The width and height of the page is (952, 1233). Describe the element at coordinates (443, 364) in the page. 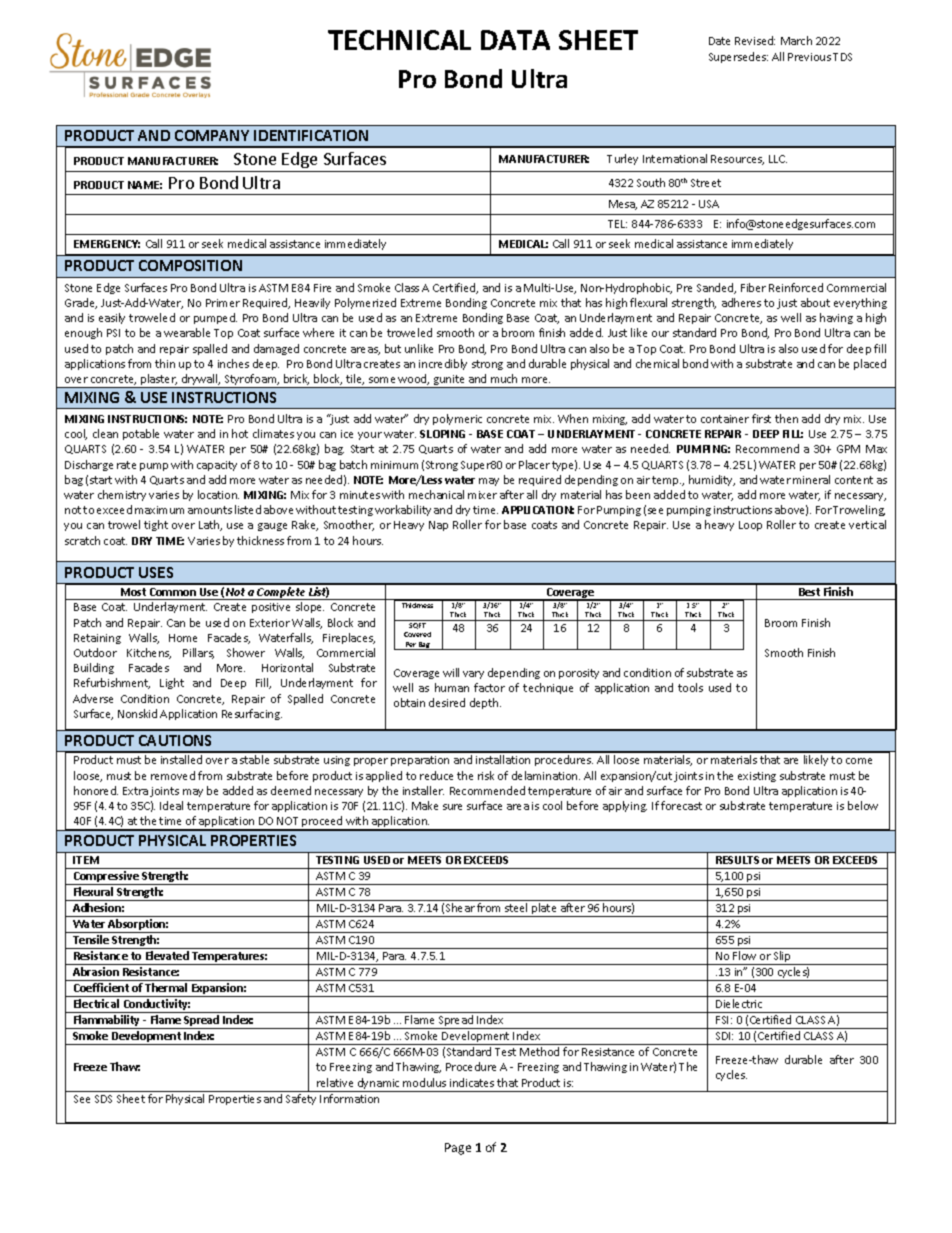

I see `incredibly` at that location.
